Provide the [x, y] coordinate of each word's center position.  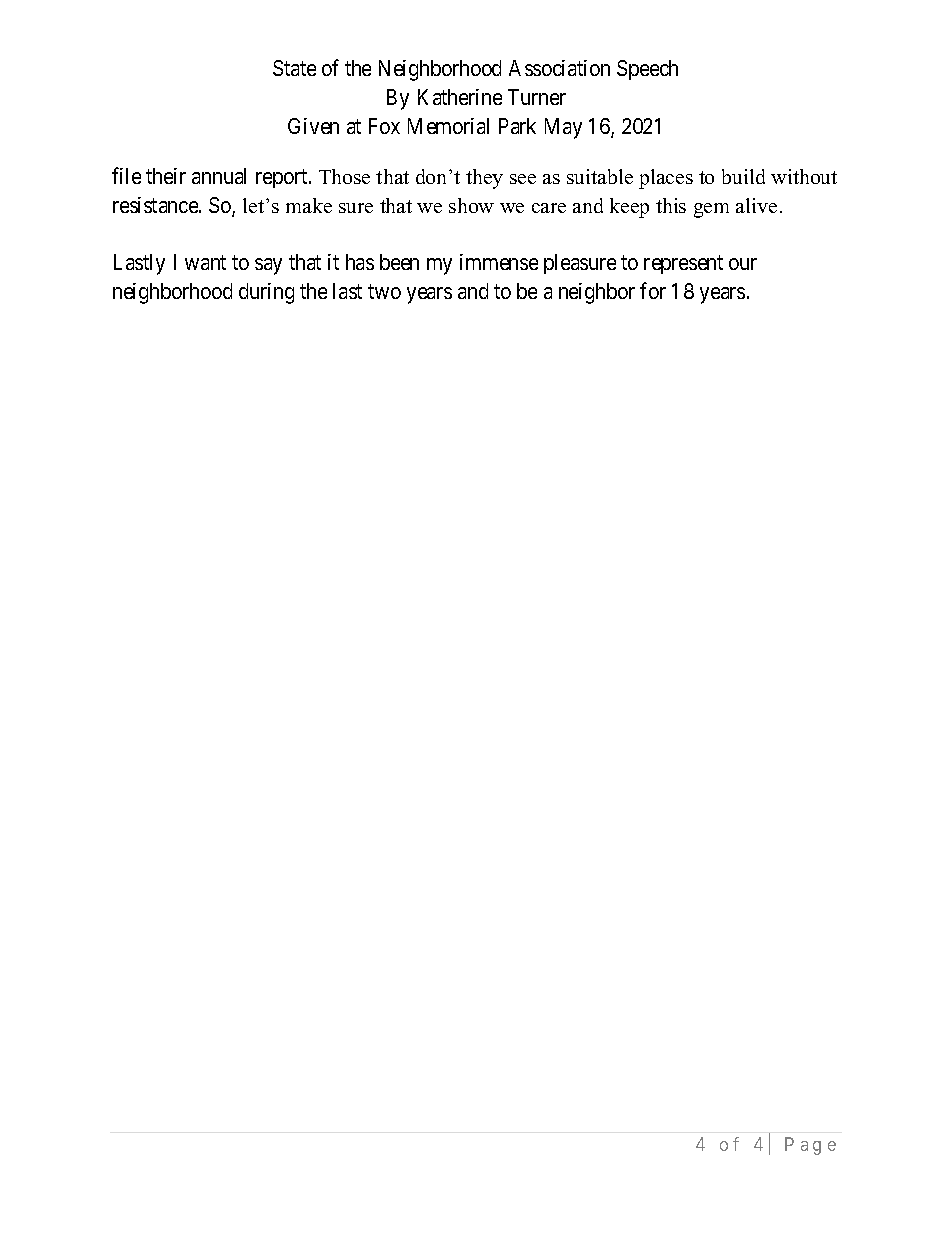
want [205, 263]
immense [499, 262]
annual [219, 176]
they [484, 179]
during [266, 293]
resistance [156, 205]
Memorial [448, 126]
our [743, 264]
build [743, 176]
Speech [647, 70]
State [294, 68]
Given [313, 126]
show [471, 205]
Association [559, 68]
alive [756, 205]
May [563, 128]
